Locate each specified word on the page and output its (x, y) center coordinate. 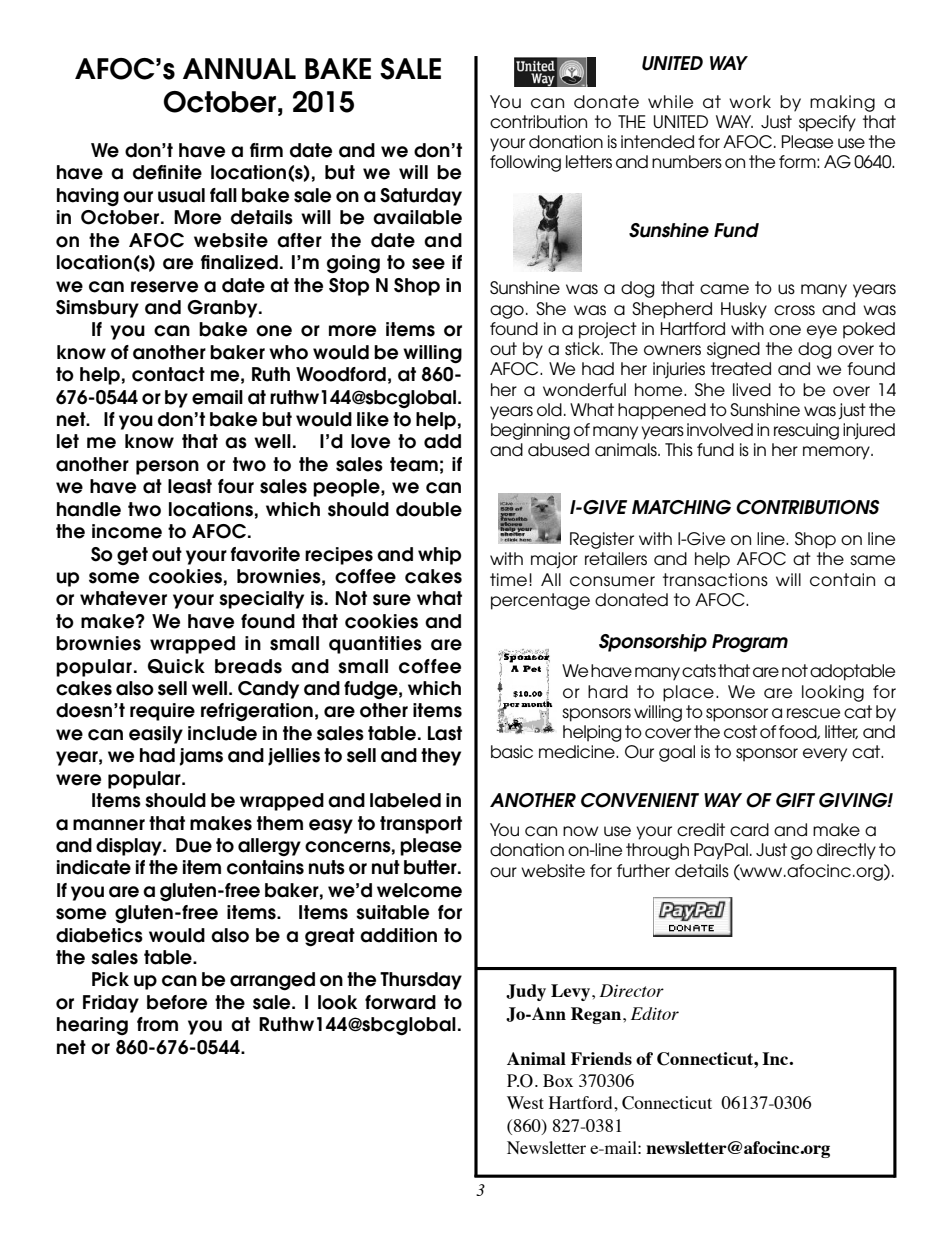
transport (421, 825)
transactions (715, 580)
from (157, 1024)
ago (507, 312)
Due (194, 845)
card (749, 830)
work (750, 101)
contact (168, 374)
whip (439, 556)
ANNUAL (239, 69)
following (525, 163)
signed (733, 350)
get (132, 556)
